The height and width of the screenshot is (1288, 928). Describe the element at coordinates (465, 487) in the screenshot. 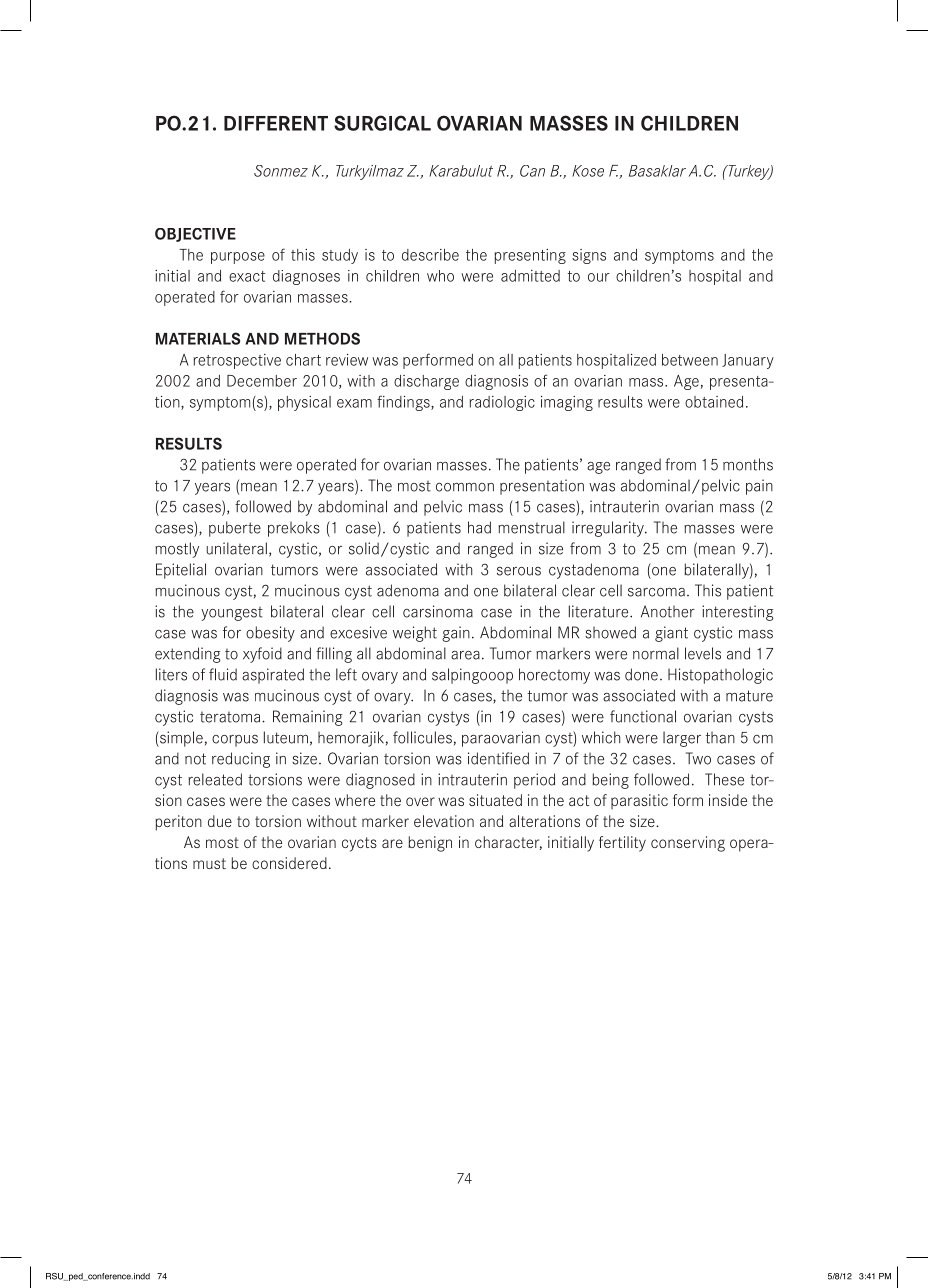

I see `common` at that location.
